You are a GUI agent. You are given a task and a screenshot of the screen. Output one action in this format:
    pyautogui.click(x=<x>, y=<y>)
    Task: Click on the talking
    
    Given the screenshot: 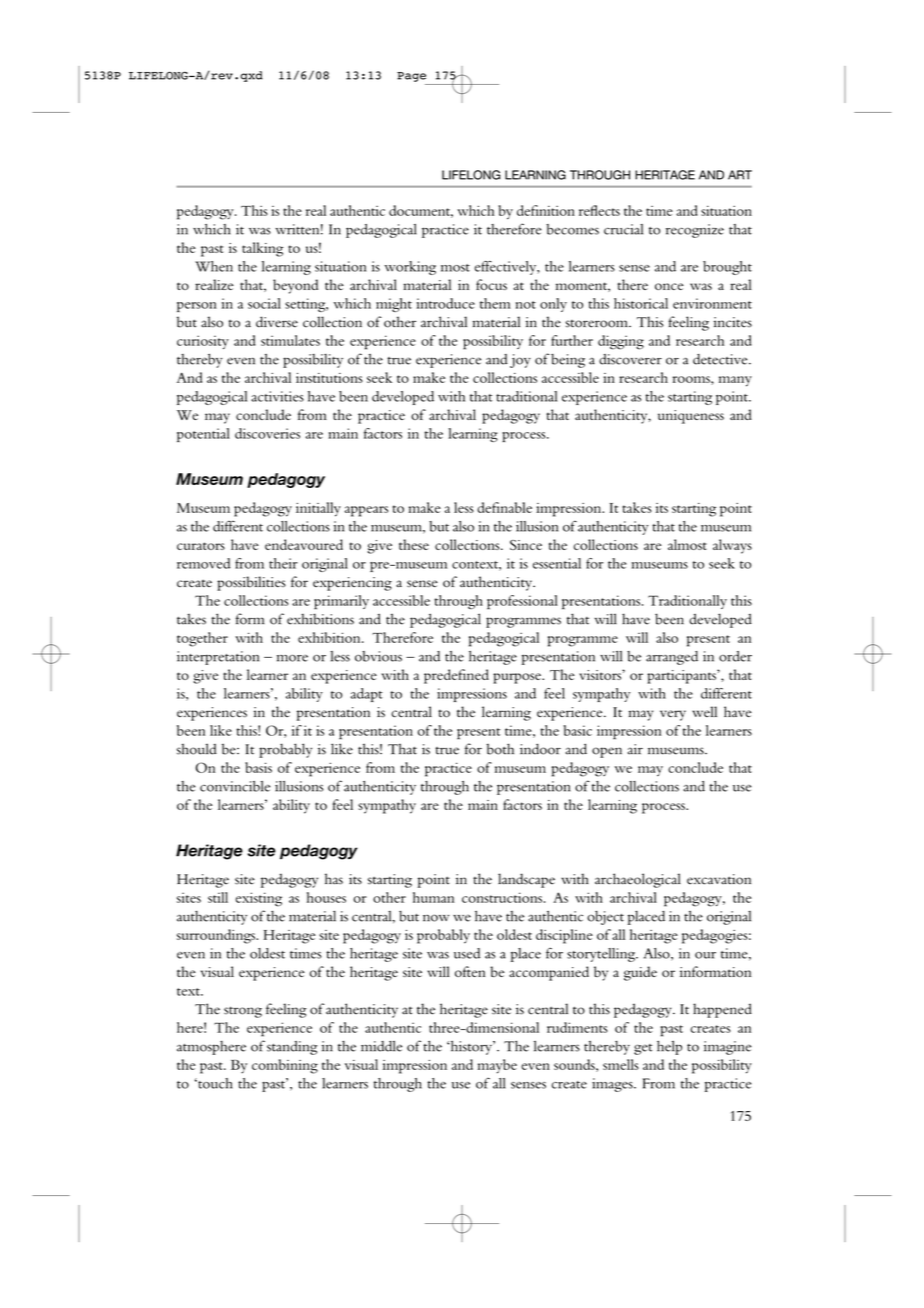 What is the action you would take?
    pyautogui.click(x=262, y=249)
